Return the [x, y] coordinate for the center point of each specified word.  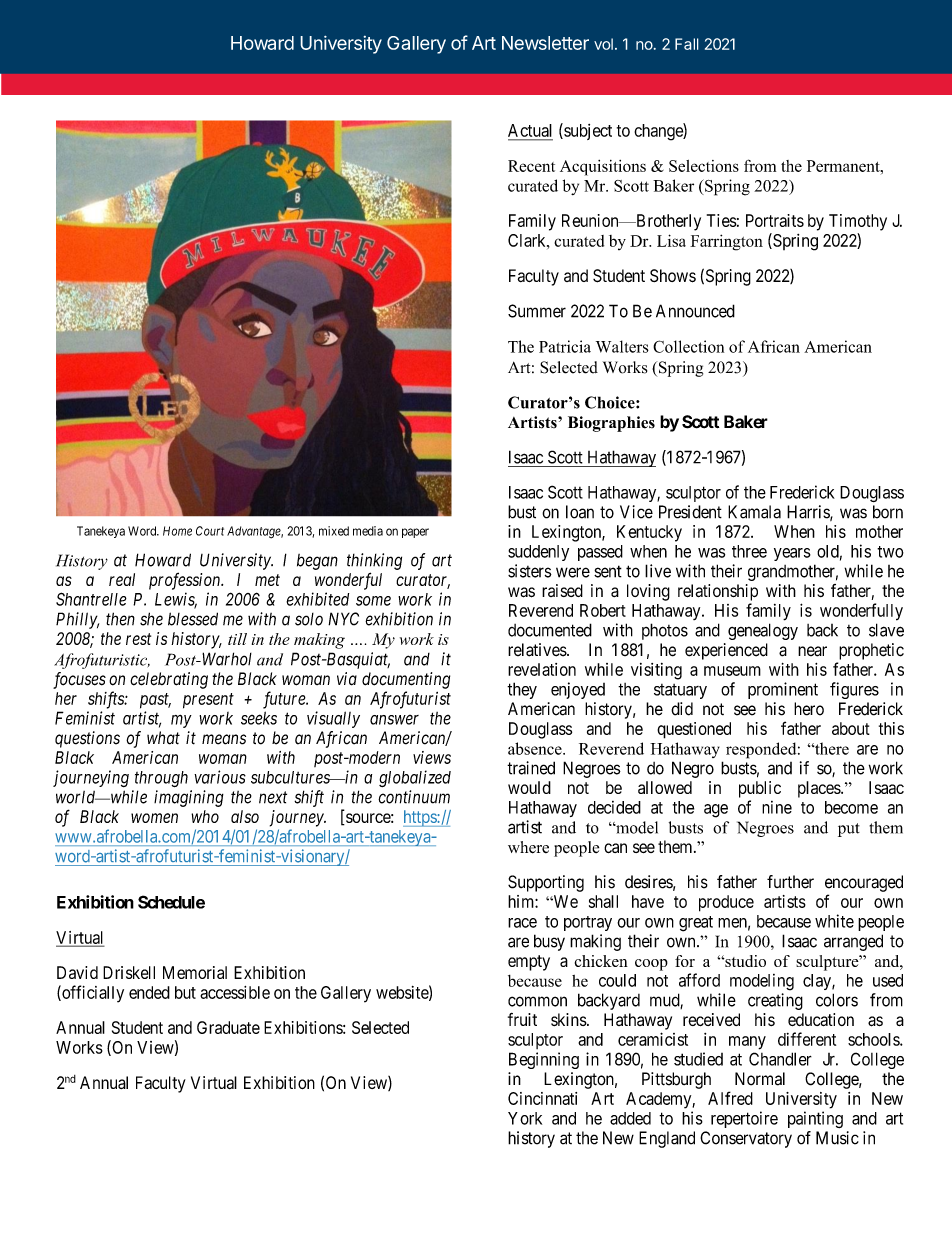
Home [177, 531]
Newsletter [545, 43]
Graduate [228, 1027]
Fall [687, 44]
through [161, 779]
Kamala [754, 512]
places [820, 789]
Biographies [611, 424]
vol [603, 44]
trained [531, 768]
